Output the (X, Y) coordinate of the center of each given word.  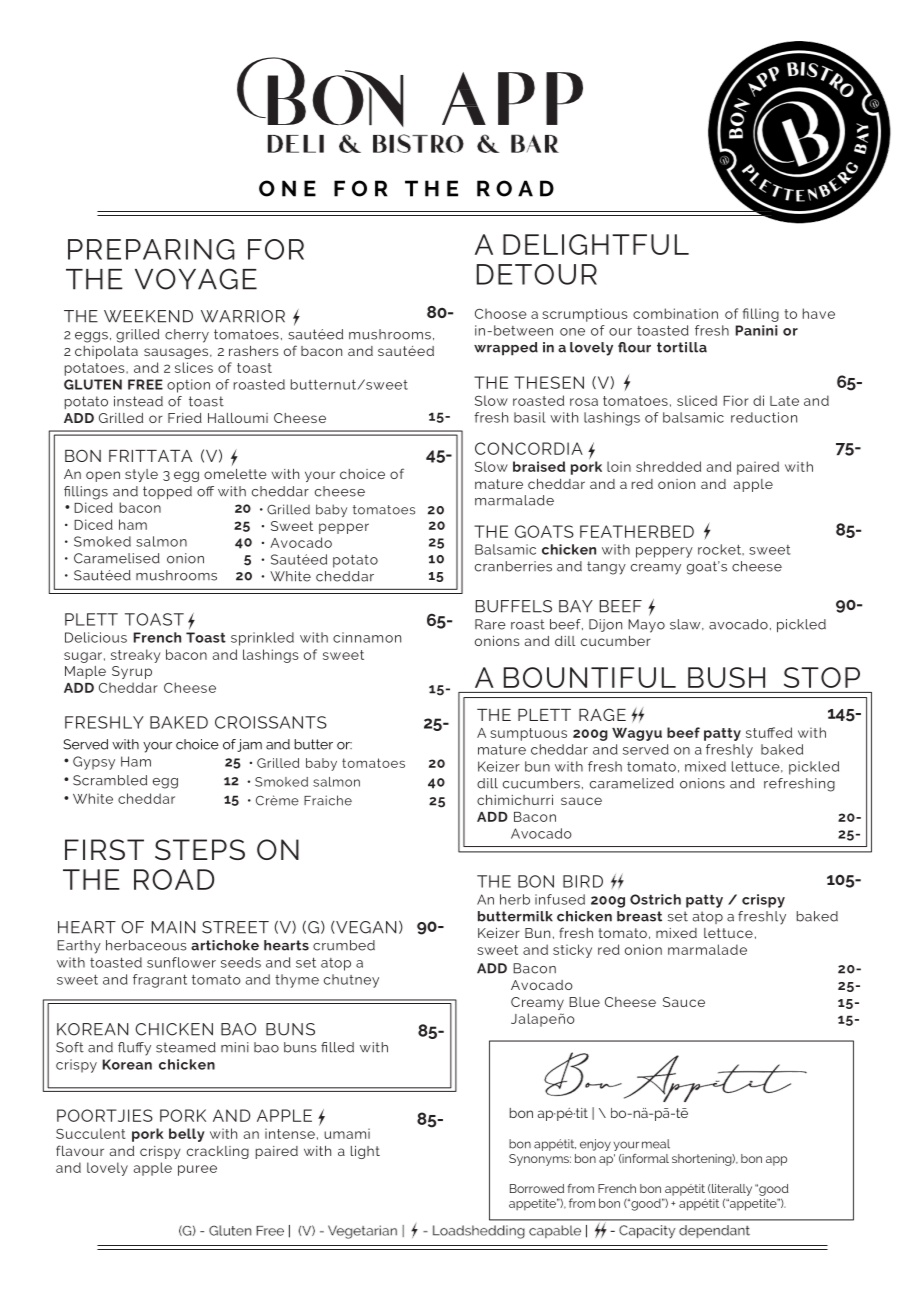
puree (197, 1170)
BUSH (726, 677)
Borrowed (537, 1188)
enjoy (595, 1145)
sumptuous (528, 734)
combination (675, 313)
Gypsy (94, 763)
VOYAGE (196, 279)
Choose (501, 313)
